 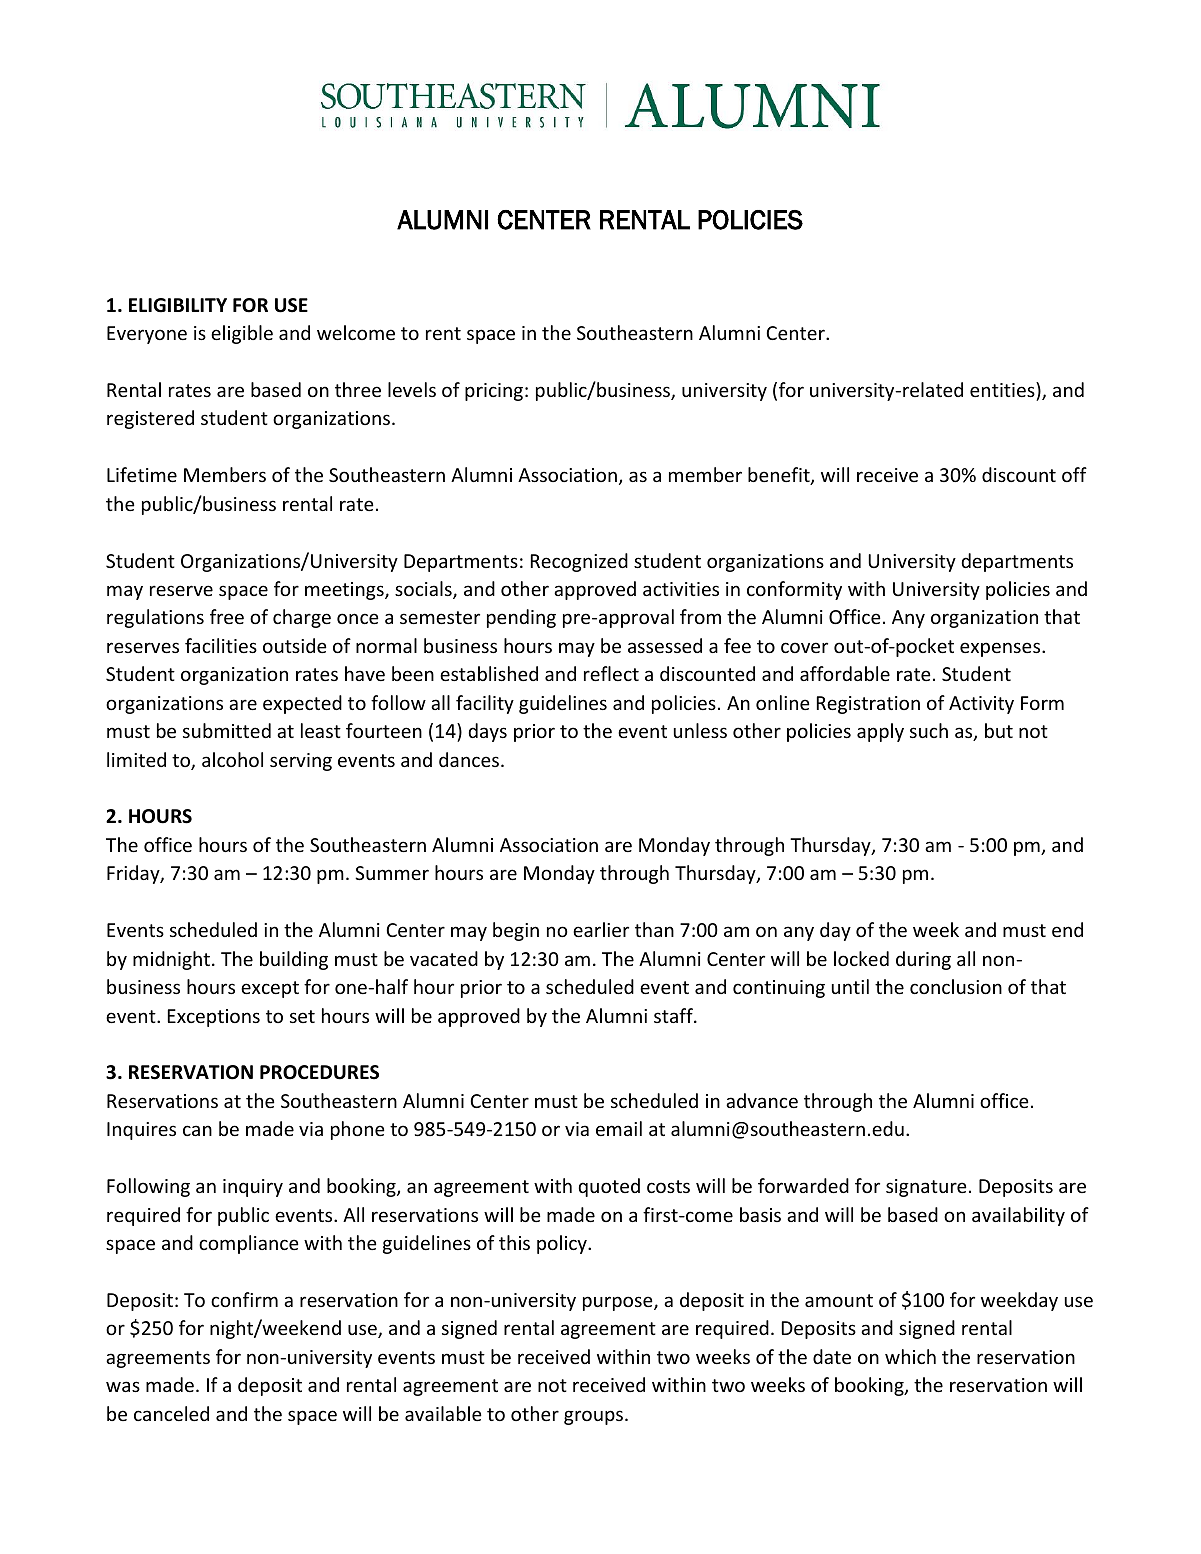 What do you see at coordinates (521, 618) in the screenshot?
I see `pending` at bounding box center [521, 618].
